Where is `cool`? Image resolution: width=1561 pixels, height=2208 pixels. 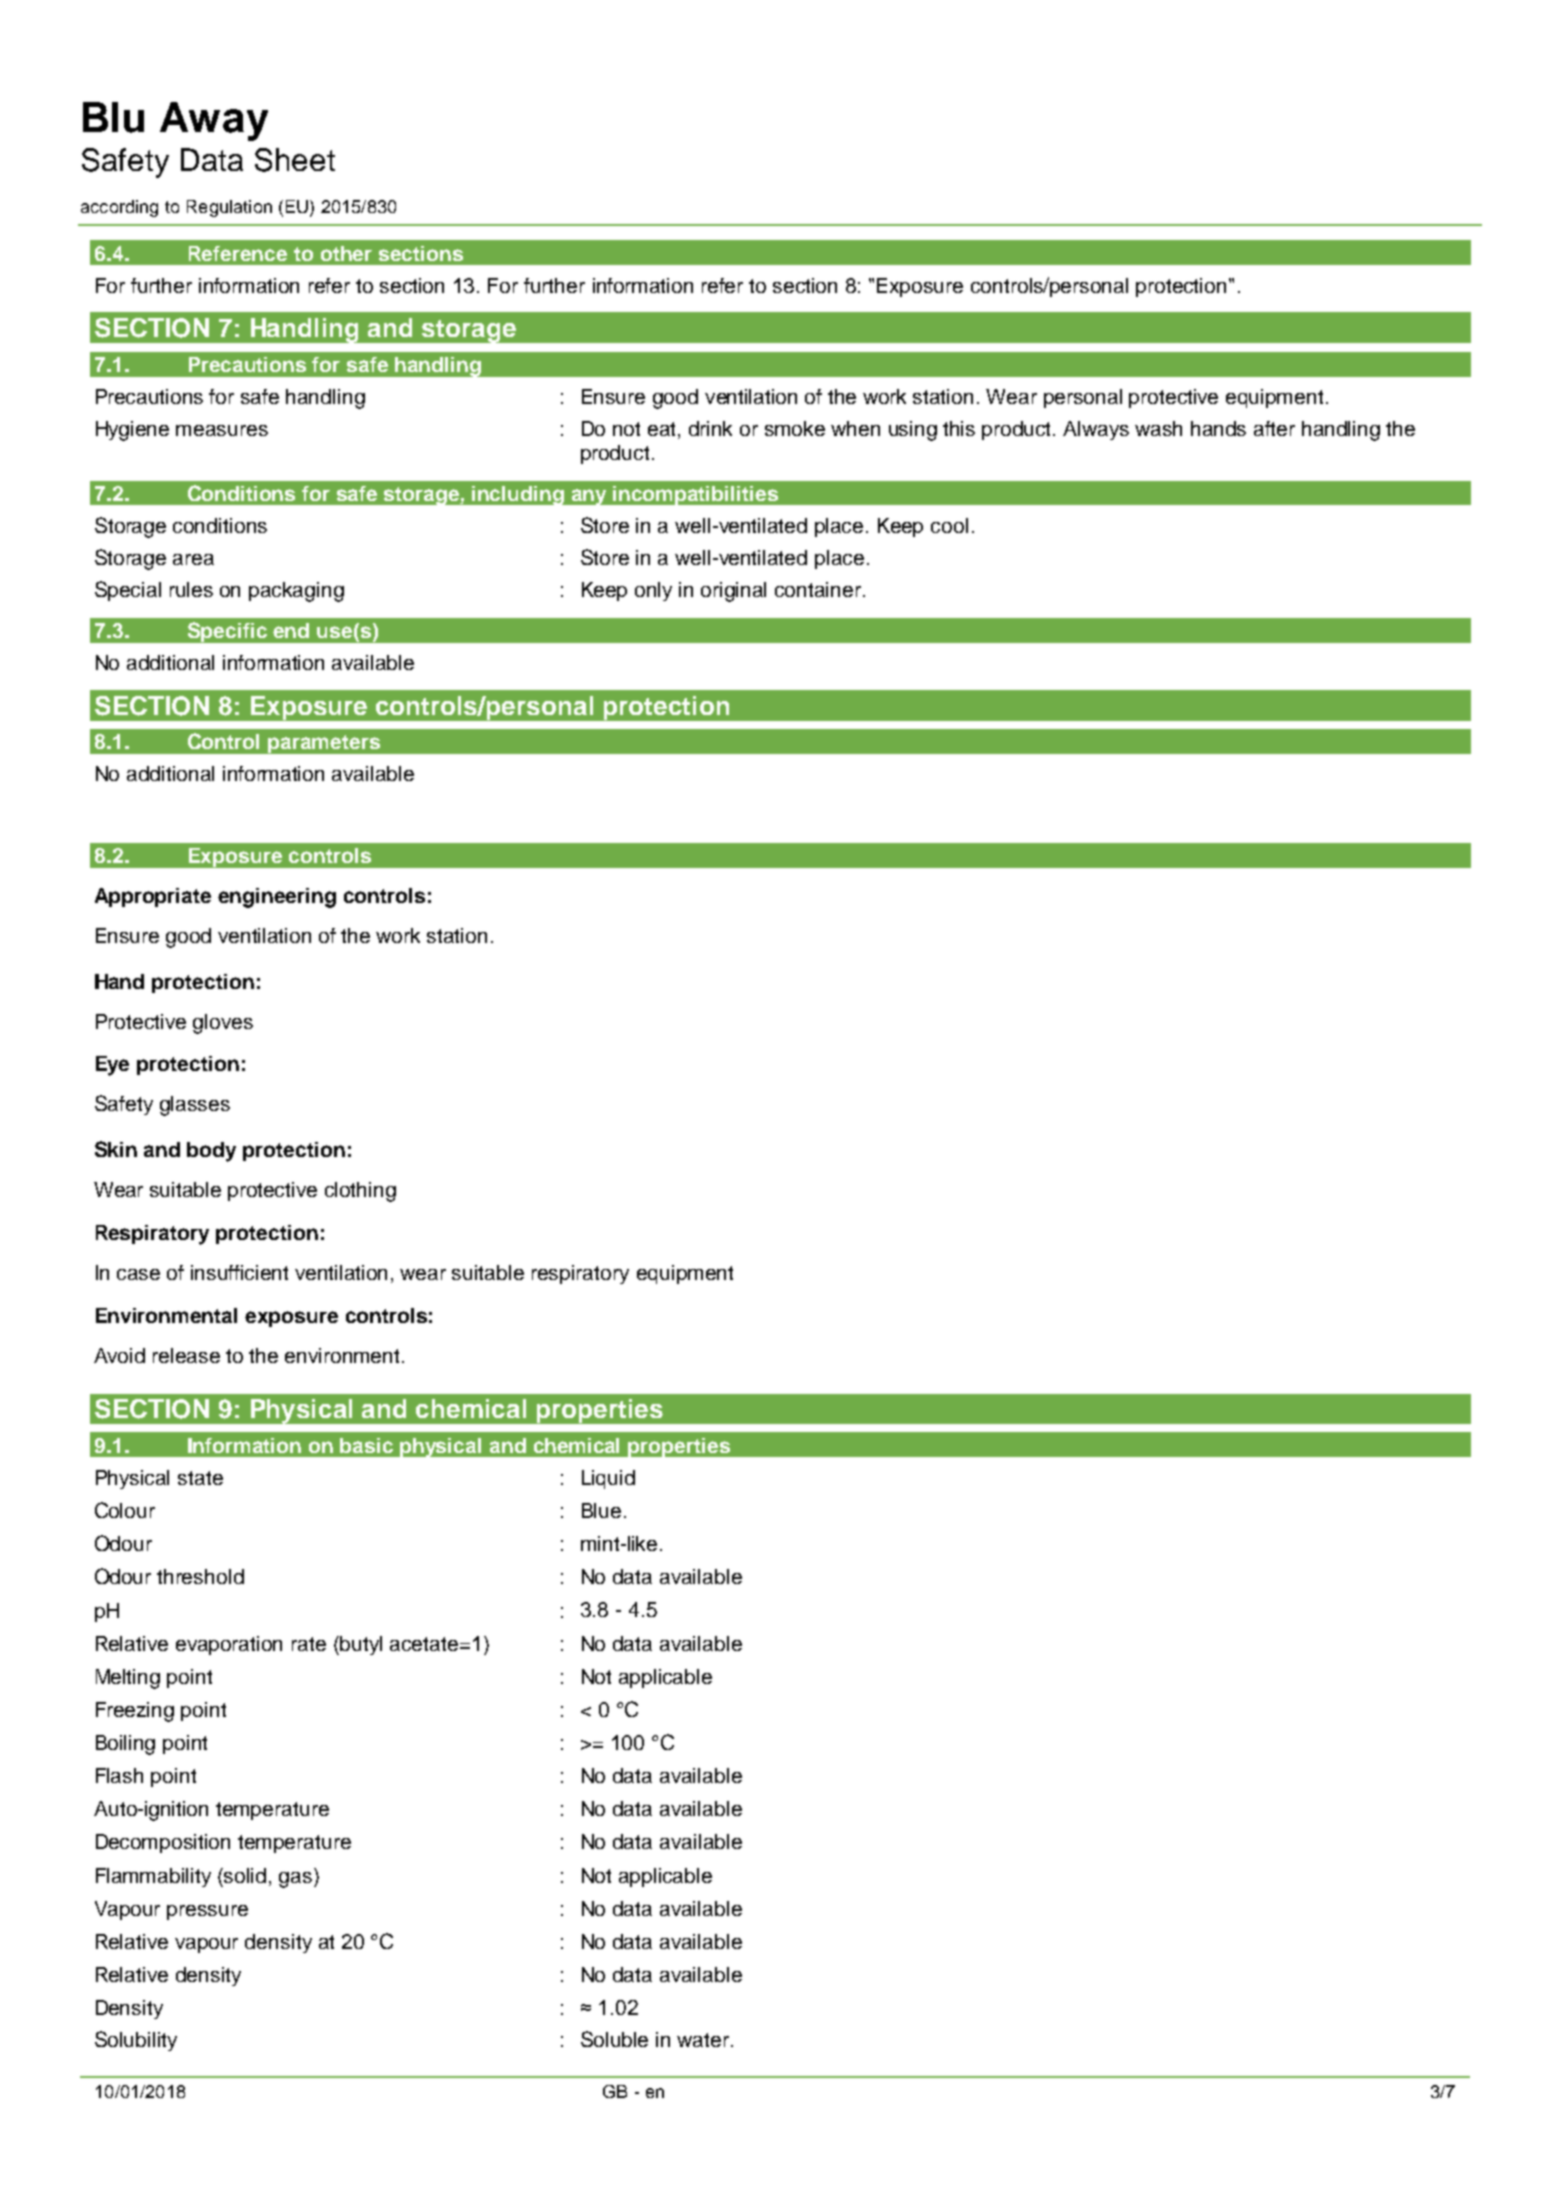
cool is located at coordinates (949, 525).
